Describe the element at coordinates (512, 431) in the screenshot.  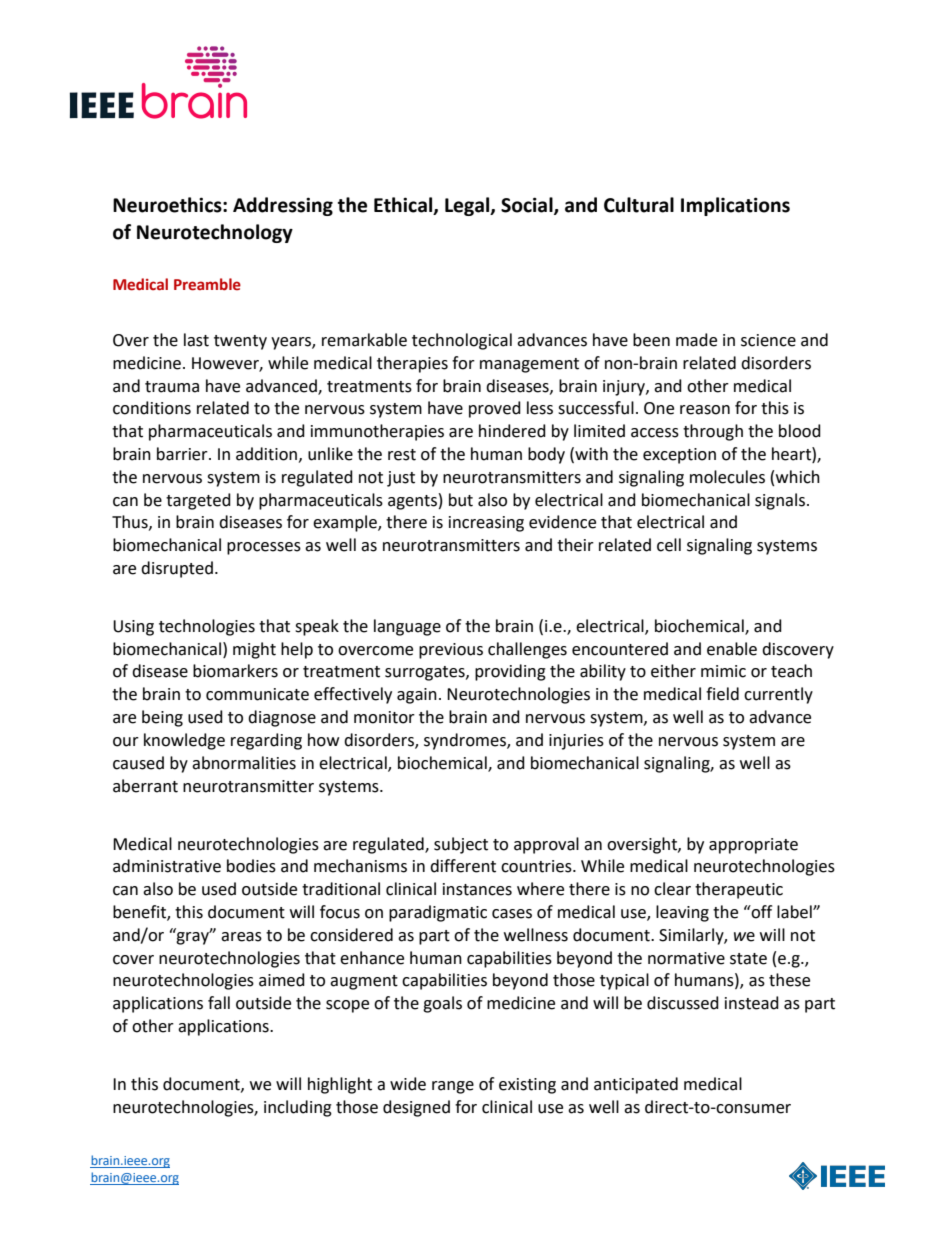
I see `hindered` at that location.
